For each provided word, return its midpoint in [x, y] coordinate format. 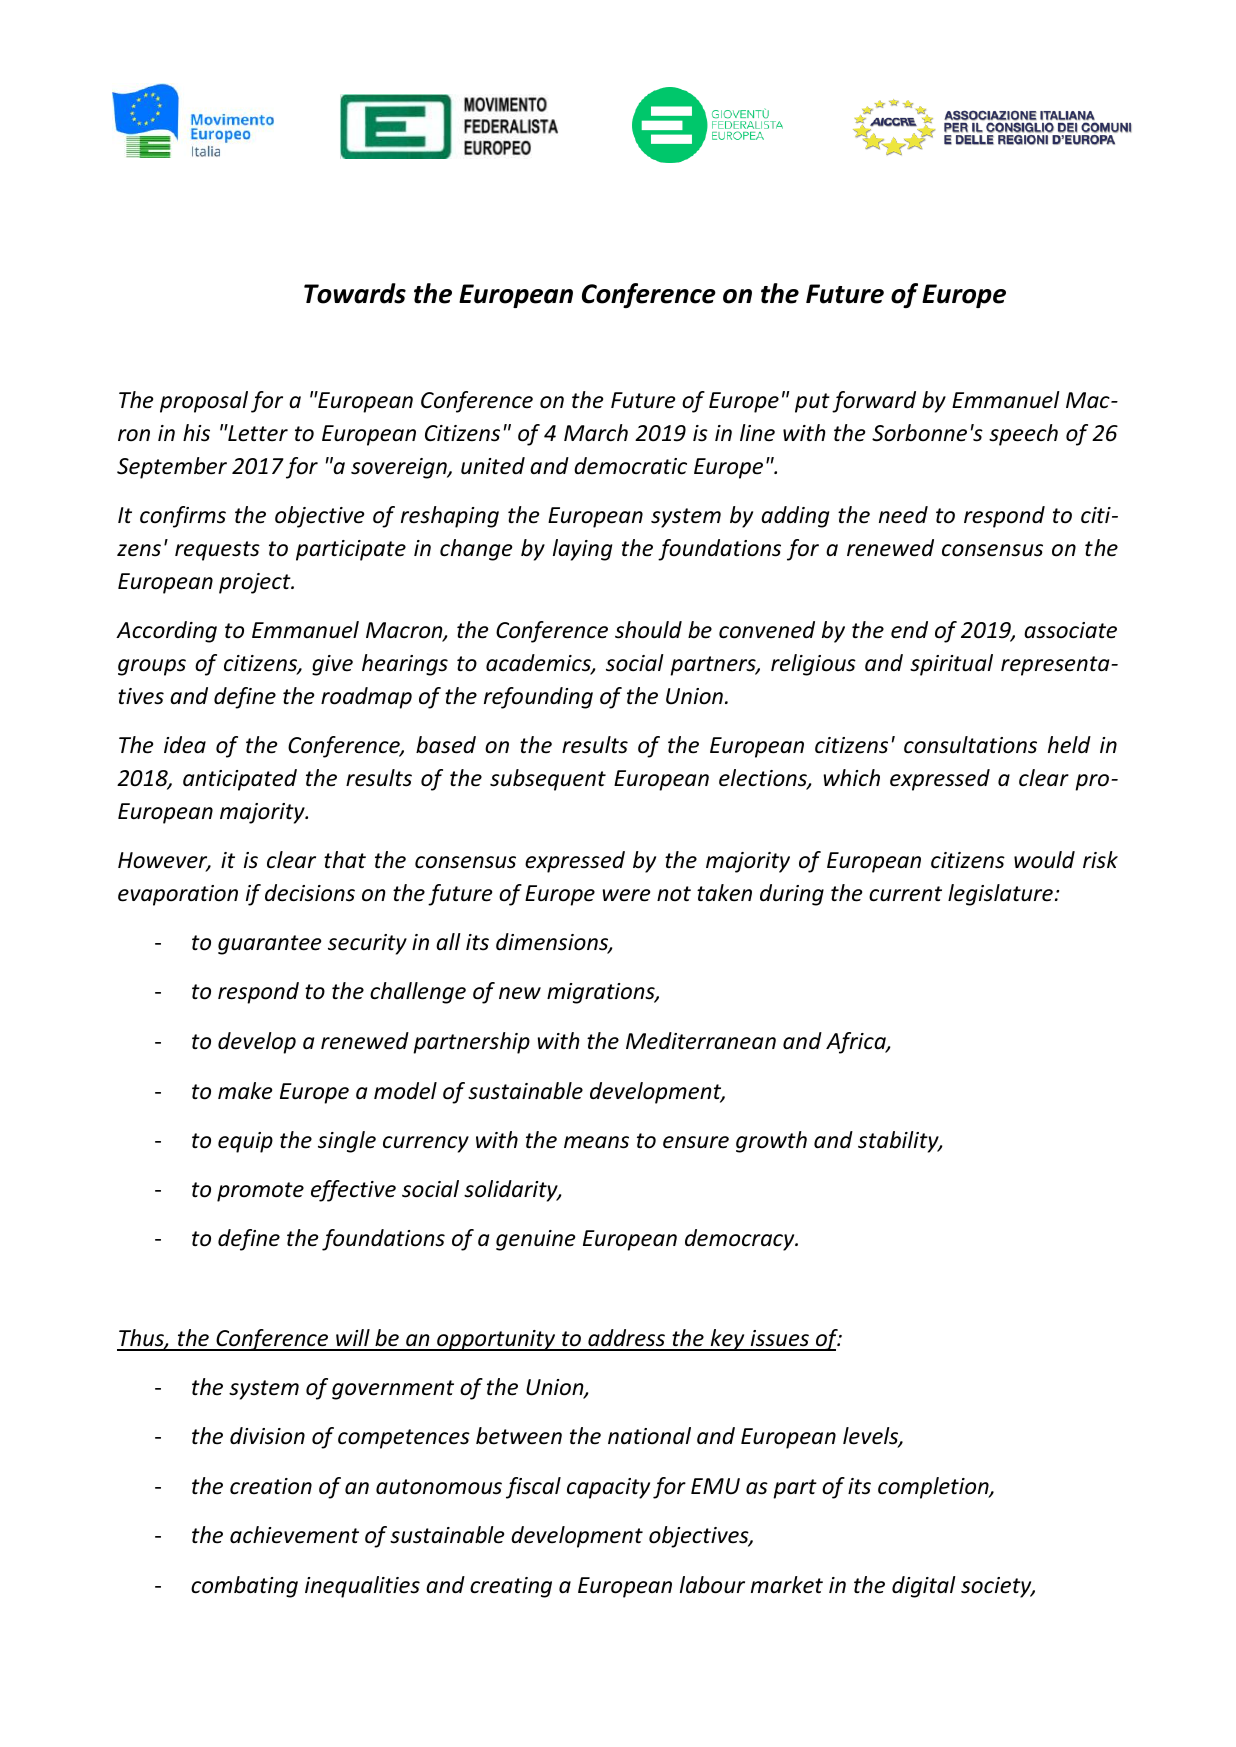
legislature [1000, 895]
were [626, 895]
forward [874, 402]
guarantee [269, 945]
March [596, 433]
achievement [294, 1535]
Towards [355, 293]
